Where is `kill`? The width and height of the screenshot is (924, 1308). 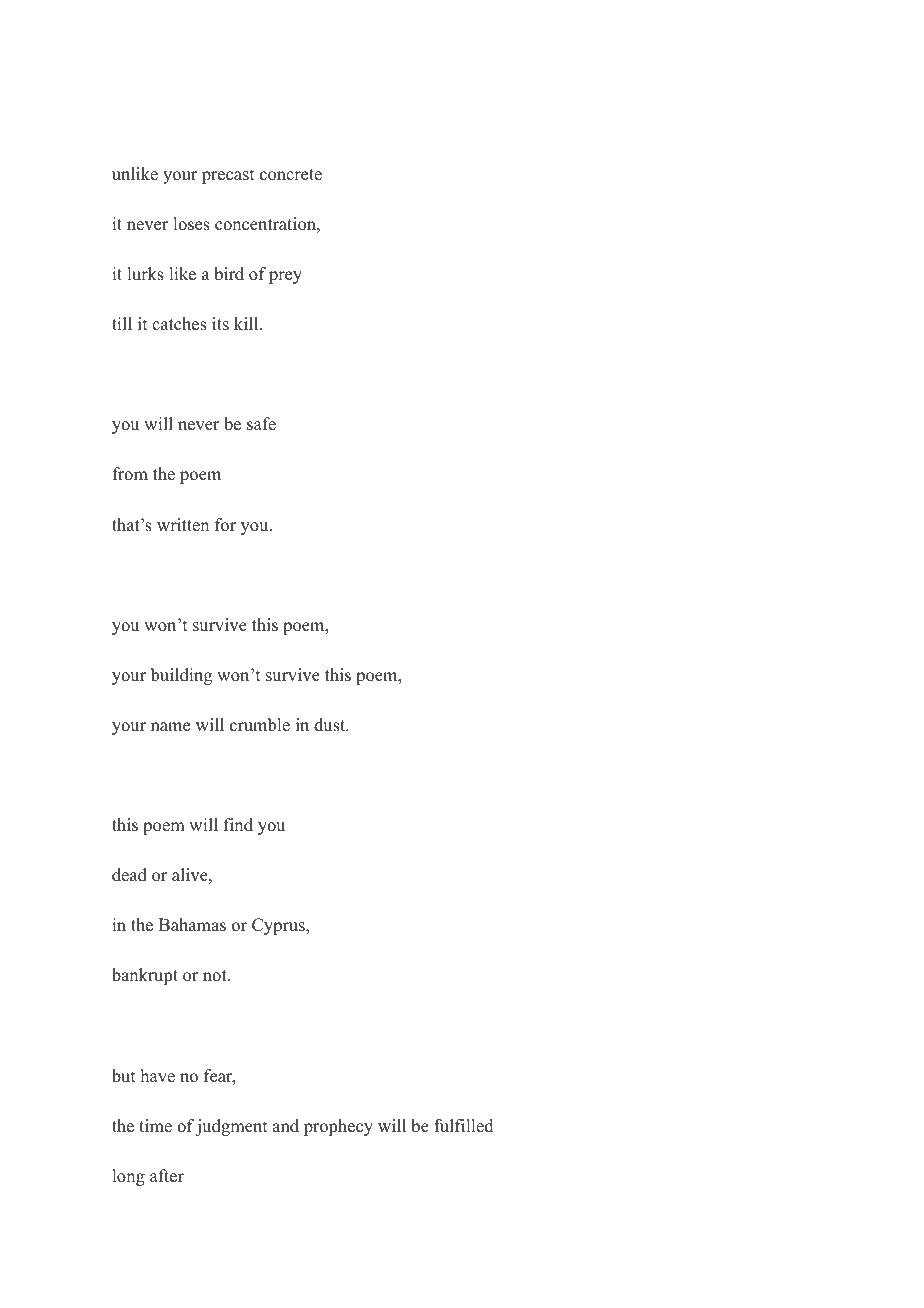 kill is located at coordinates (247, 323).
